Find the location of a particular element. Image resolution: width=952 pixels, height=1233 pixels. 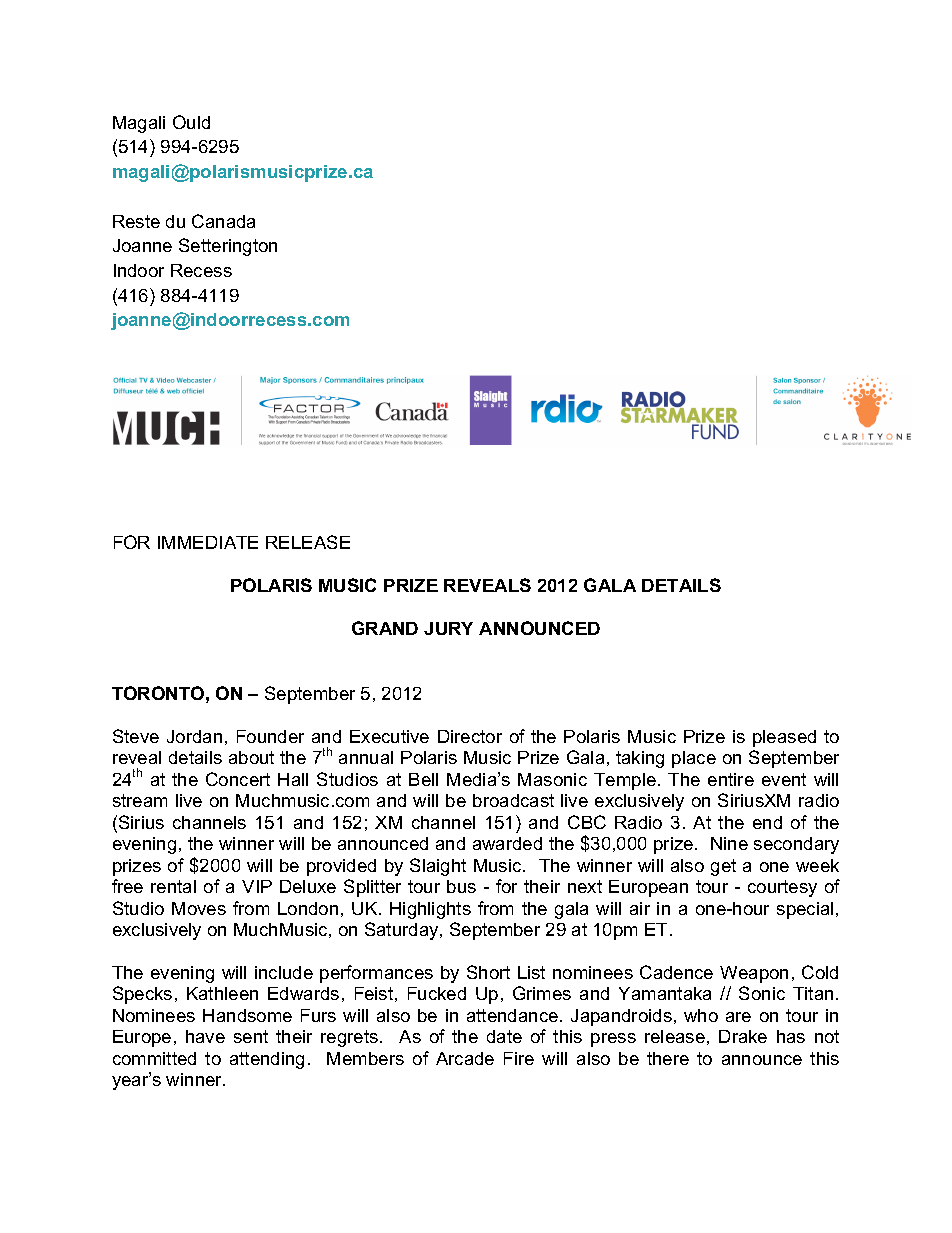

Canada is located at coordinates (223, 221).
